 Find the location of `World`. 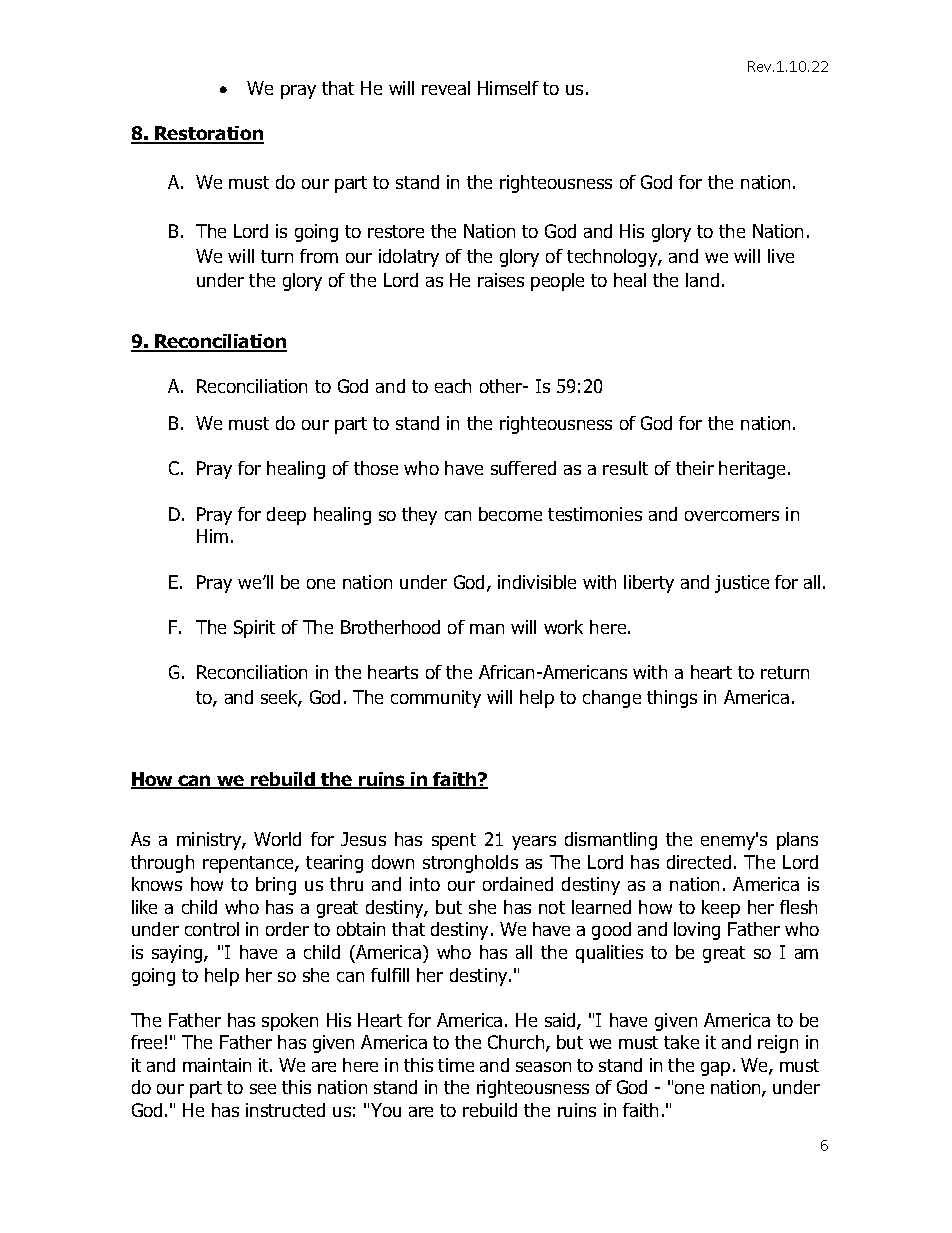

World is located at coordinates (277, 839).
